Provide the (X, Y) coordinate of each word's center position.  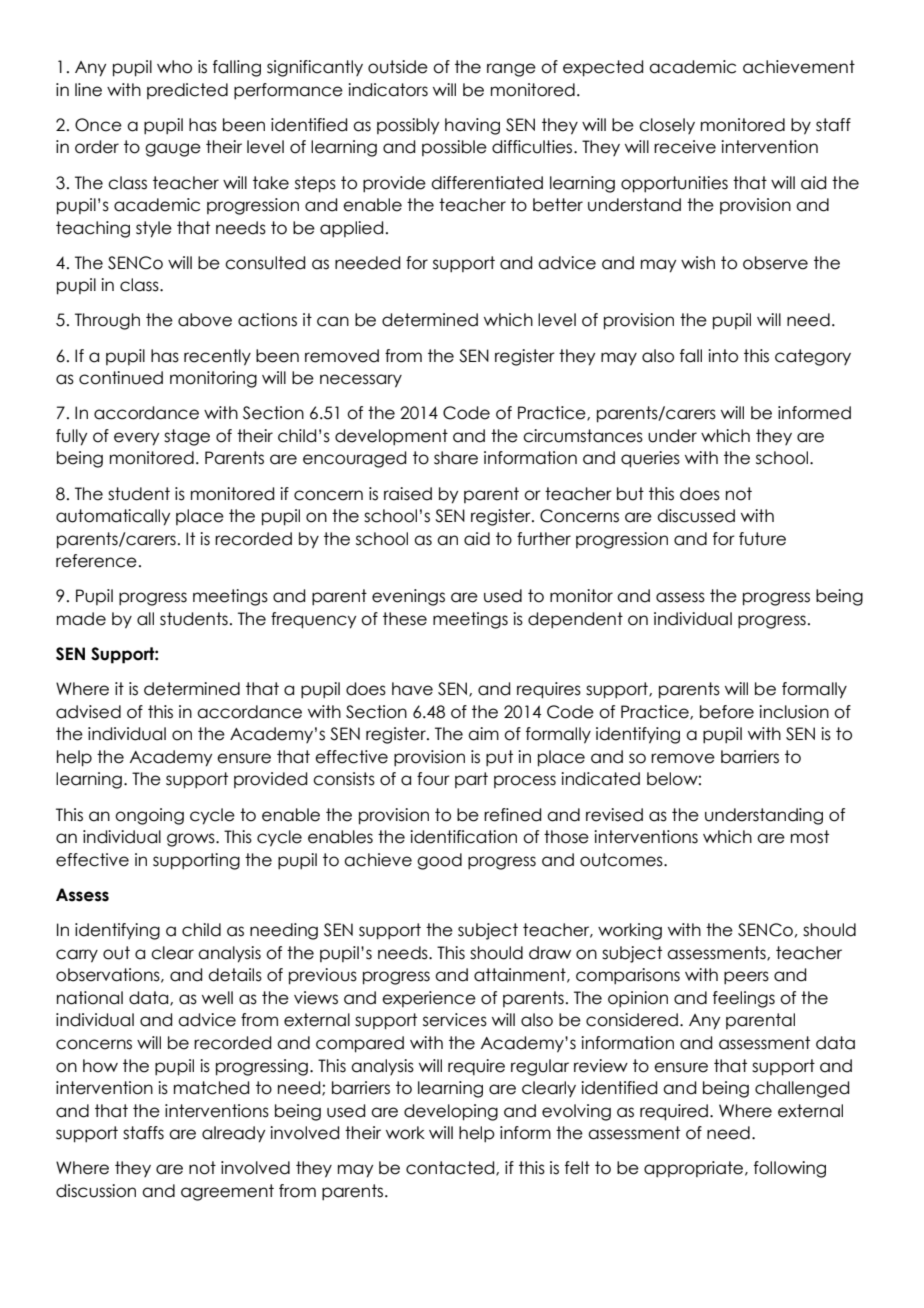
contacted (451, 1168)
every (136, 439)
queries (650, 459)
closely (667, 126)
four (433, 779)
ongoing (149, 816)
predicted (187, 91)
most (810, 837)
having (472, 126)
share (456, 458)
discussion (96, 1191)
